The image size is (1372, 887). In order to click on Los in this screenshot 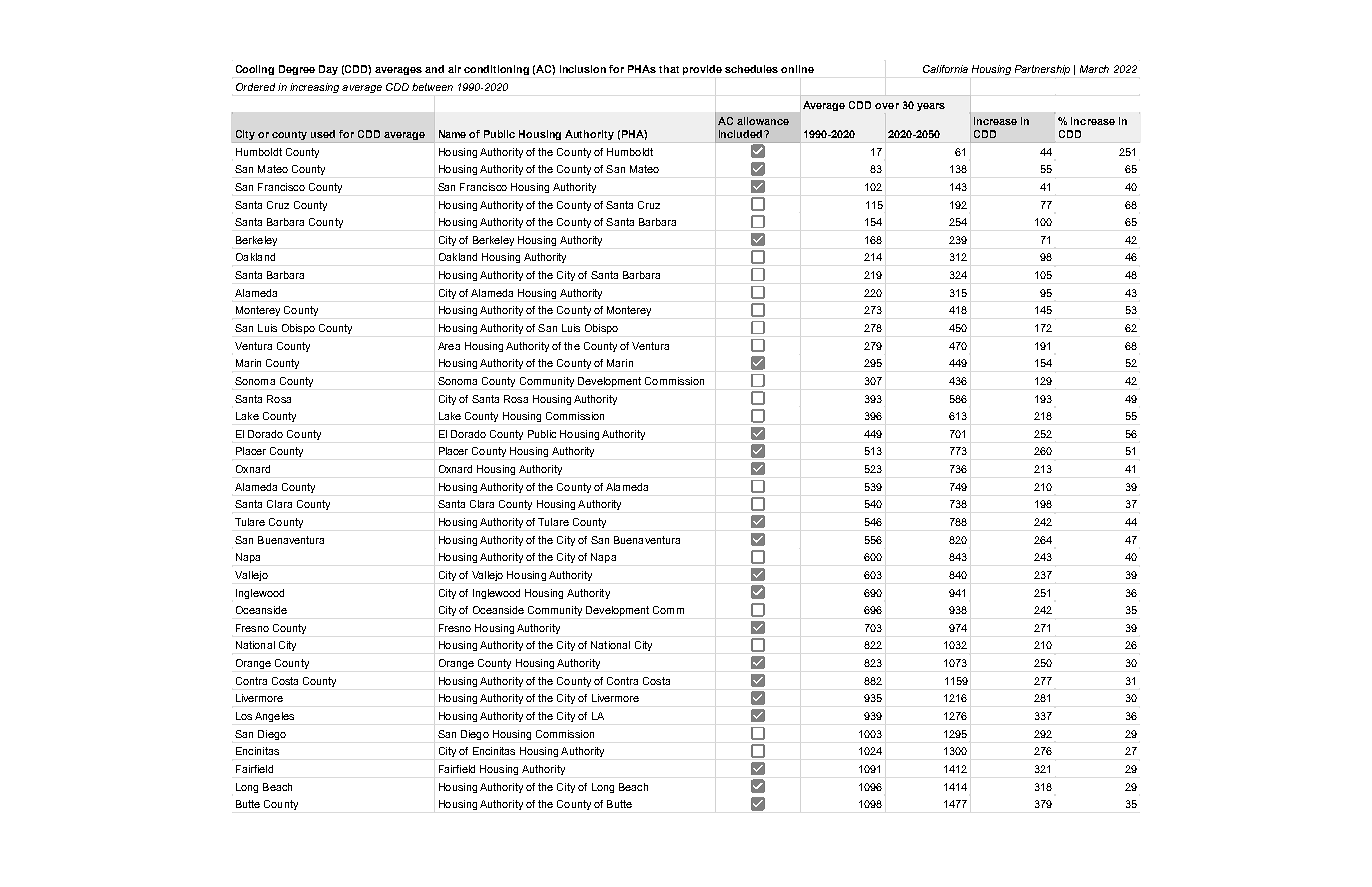, I will do `click(244, 716)`.
